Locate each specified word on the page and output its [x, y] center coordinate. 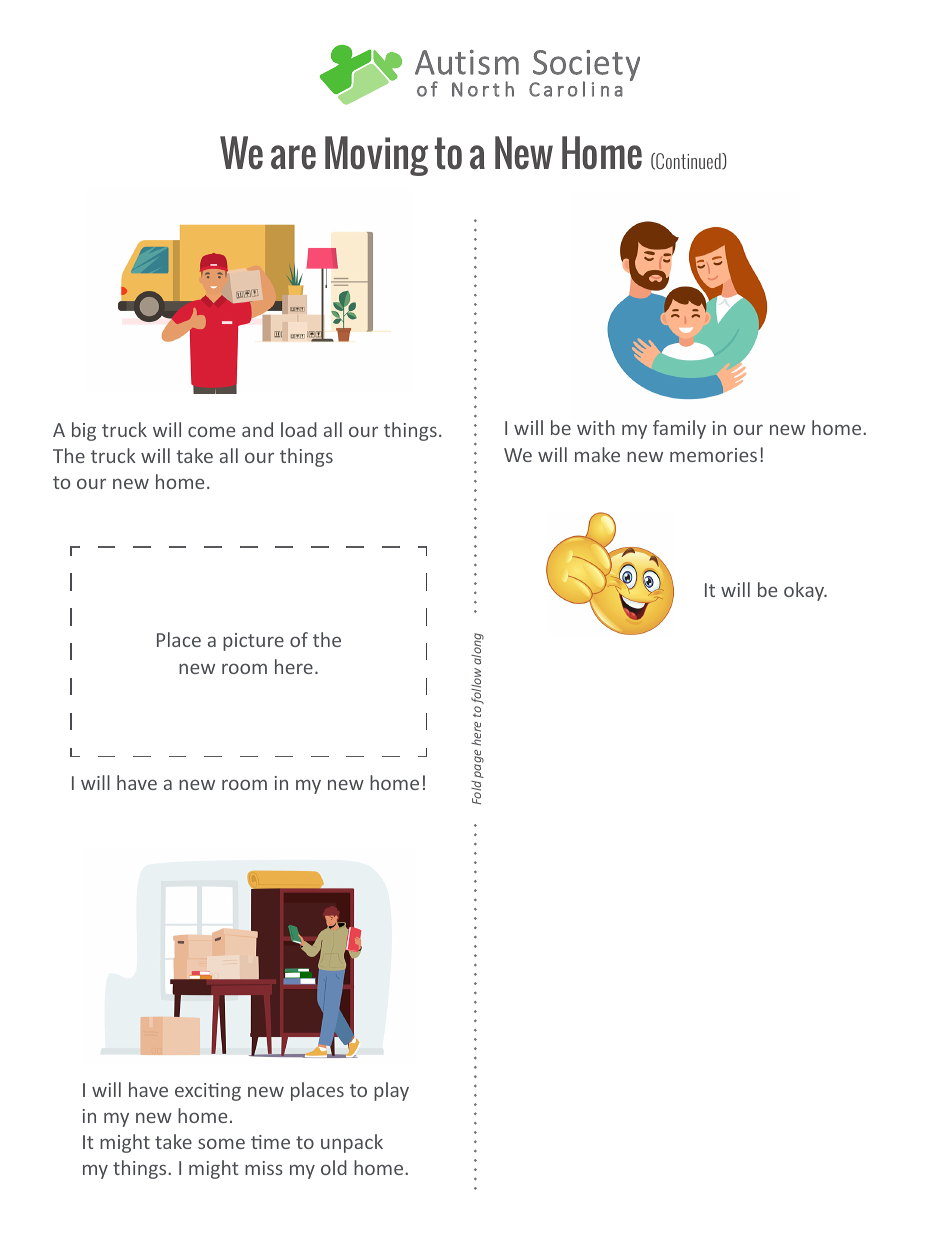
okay [805, 591]
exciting [208, 1092]
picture [253, 642]
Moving [376, 156]
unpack [352, 1143]
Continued [688, 161]
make [597, 454]
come [211, 431]
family [679, 429]
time [270, 1142]
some [221, 1143]
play [391, 1091]
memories [713, 455]
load [299, 429]
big [84, 431]
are [293, 157]
